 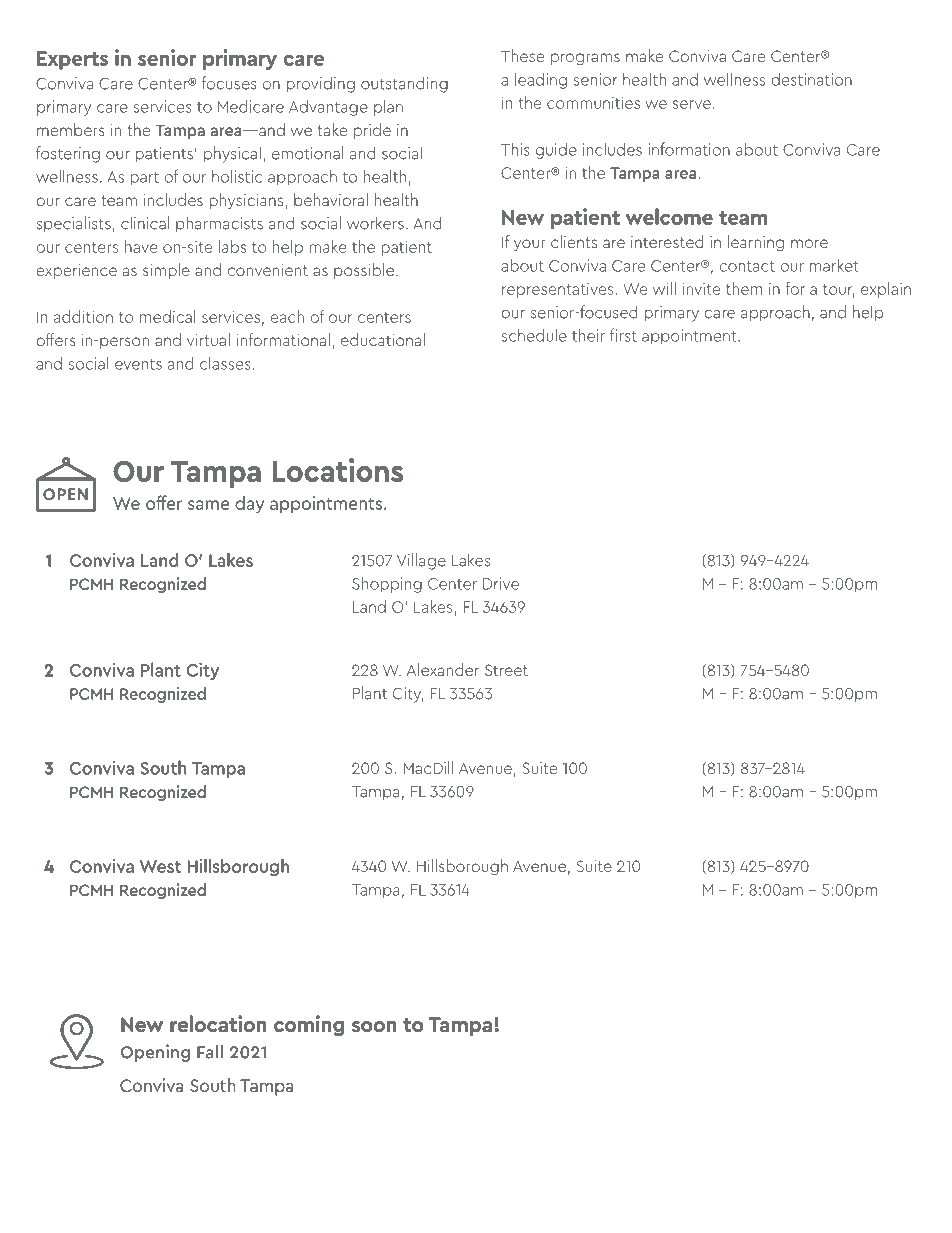 I want to click on medical, so click(x=168, y=316).
